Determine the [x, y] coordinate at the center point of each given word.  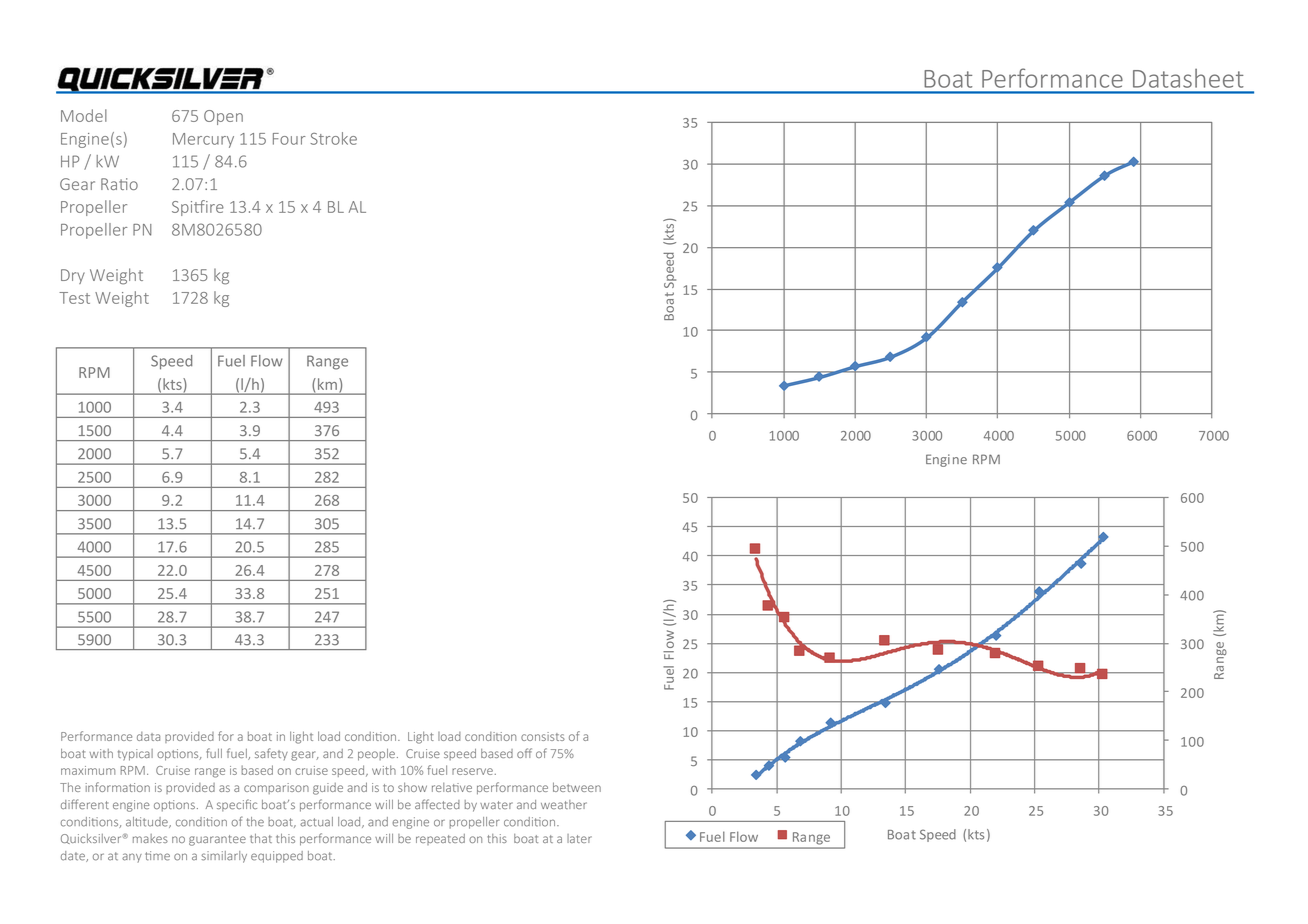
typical [135, 755]
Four [289, 139]
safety [271, 754]
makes [150, 838]
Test [74, 298]
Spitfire [198, 208]
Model [84, 115]
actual [316, 822]
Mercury [203, 140]
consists [543, 736]
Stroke [333, 138]
